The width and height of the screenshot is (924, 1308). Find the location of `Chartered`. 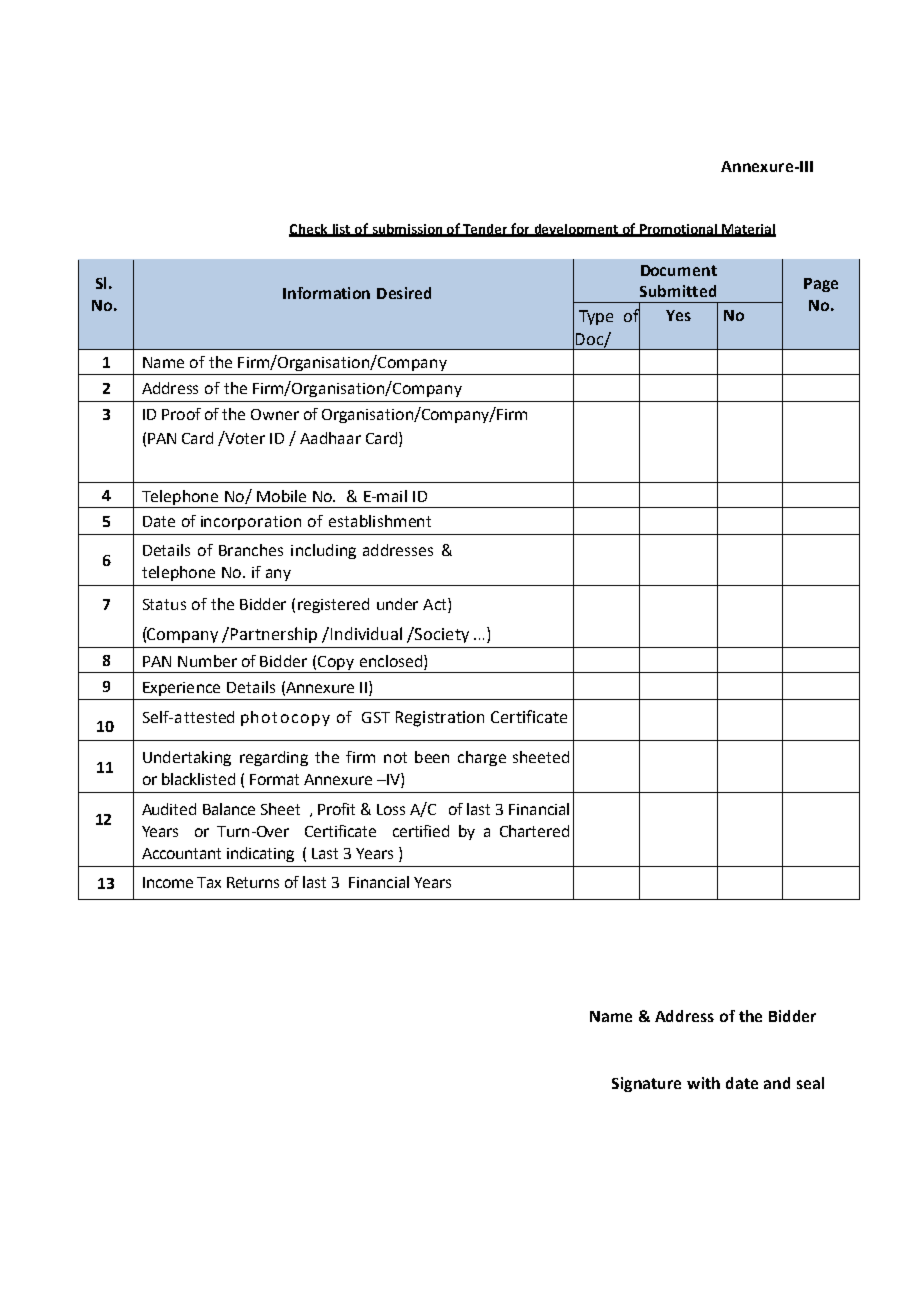

Chartered is located at coordinates (534, 831).
